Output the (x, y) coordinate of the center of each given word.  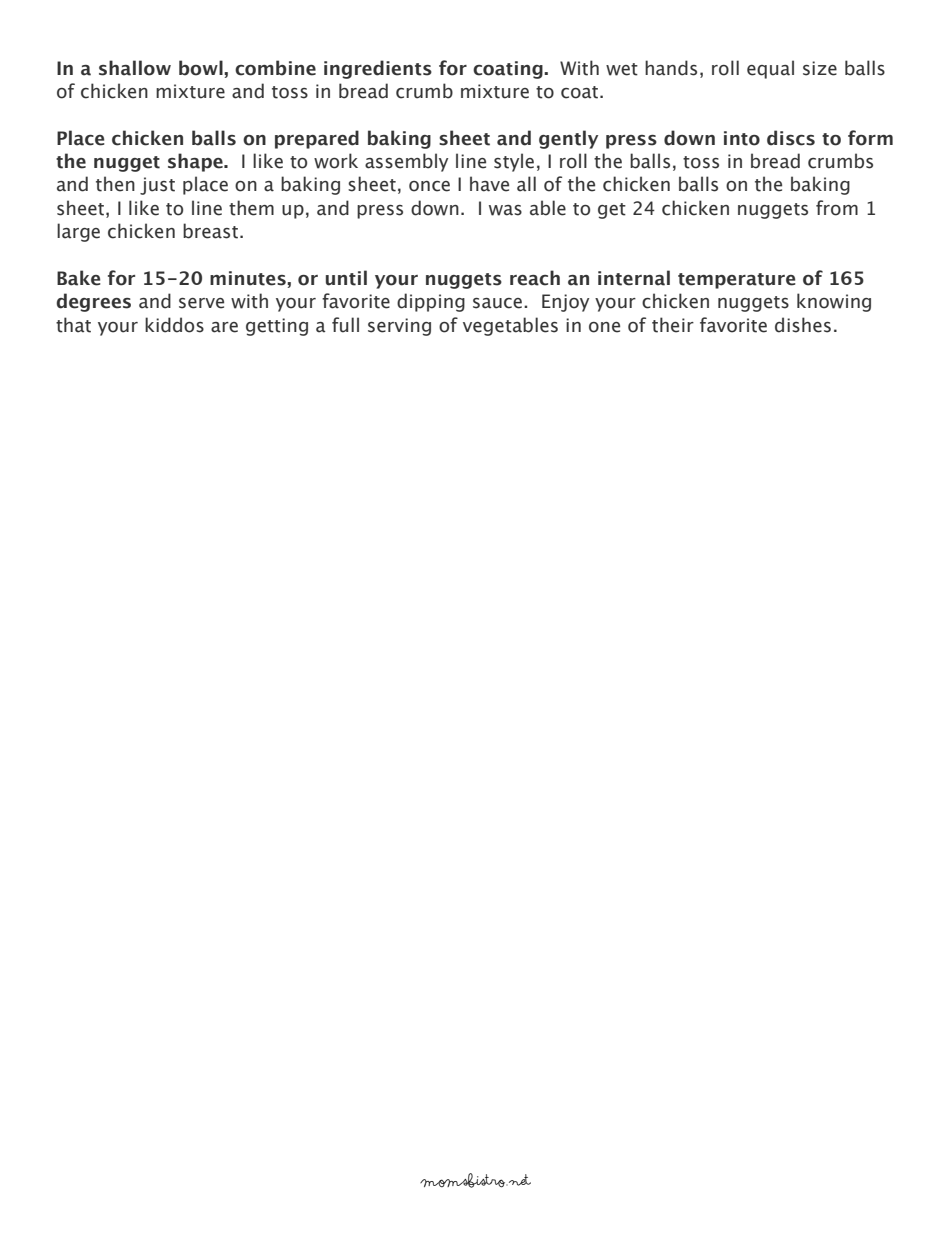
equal (770, 69)
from (837, 208)
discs (791, 138)
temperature (737, 281)
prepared (317, 139)
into (742, 138)
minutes (249, 278)
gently (568, 139)
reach (535, 278)
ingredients (378, 69)
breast (212, 231)
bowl (202, 68)
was (505, 210)
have (489, 184)
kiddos (174, 325)
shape (196, 162)
